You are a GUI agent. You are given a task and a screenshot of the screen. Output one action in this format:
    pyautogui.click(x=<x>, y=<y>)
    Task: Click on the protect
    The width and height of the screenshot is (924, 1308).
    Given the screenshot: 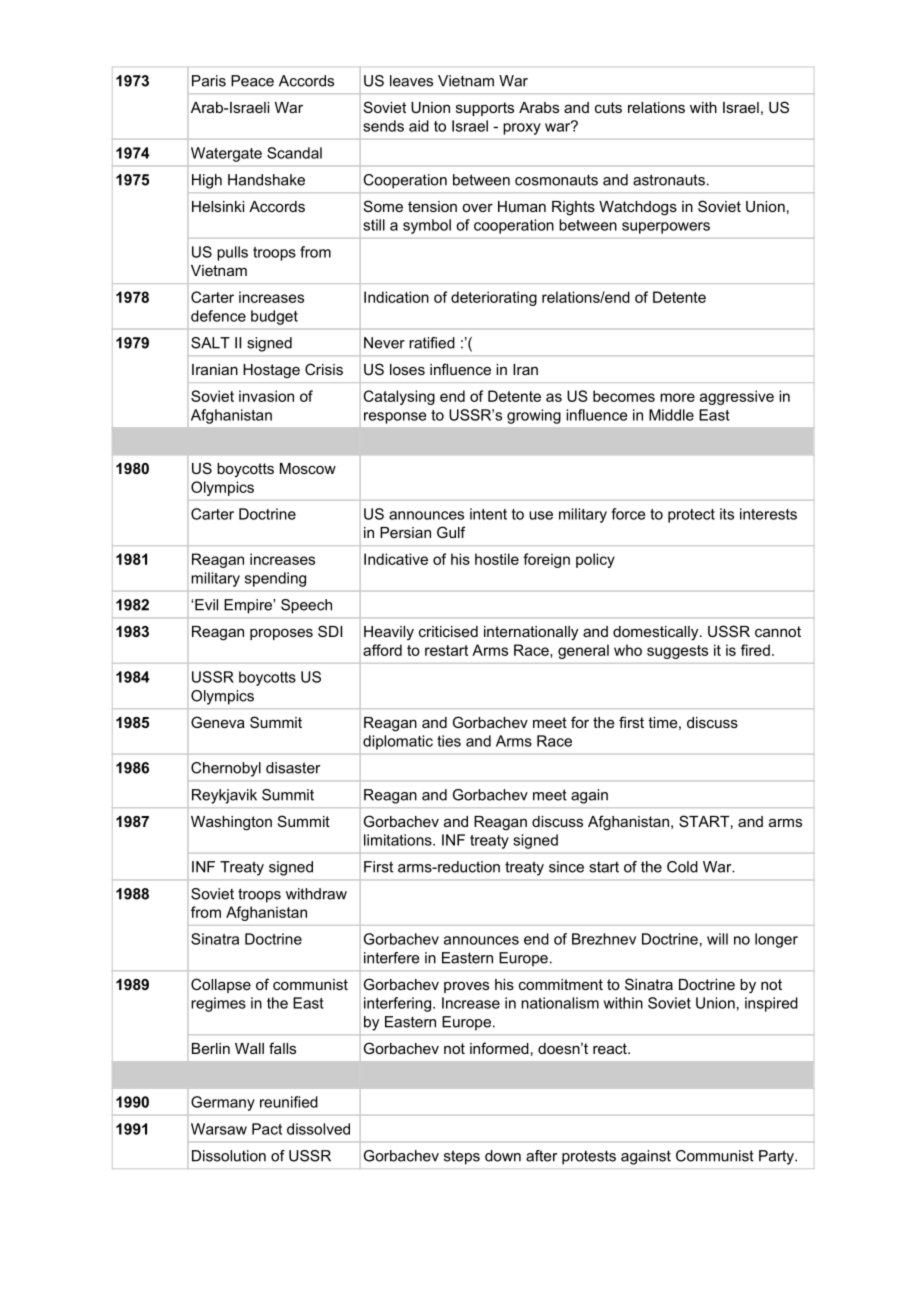 What is the action you would take?
    pyautogui.click(x=691, y=516)
